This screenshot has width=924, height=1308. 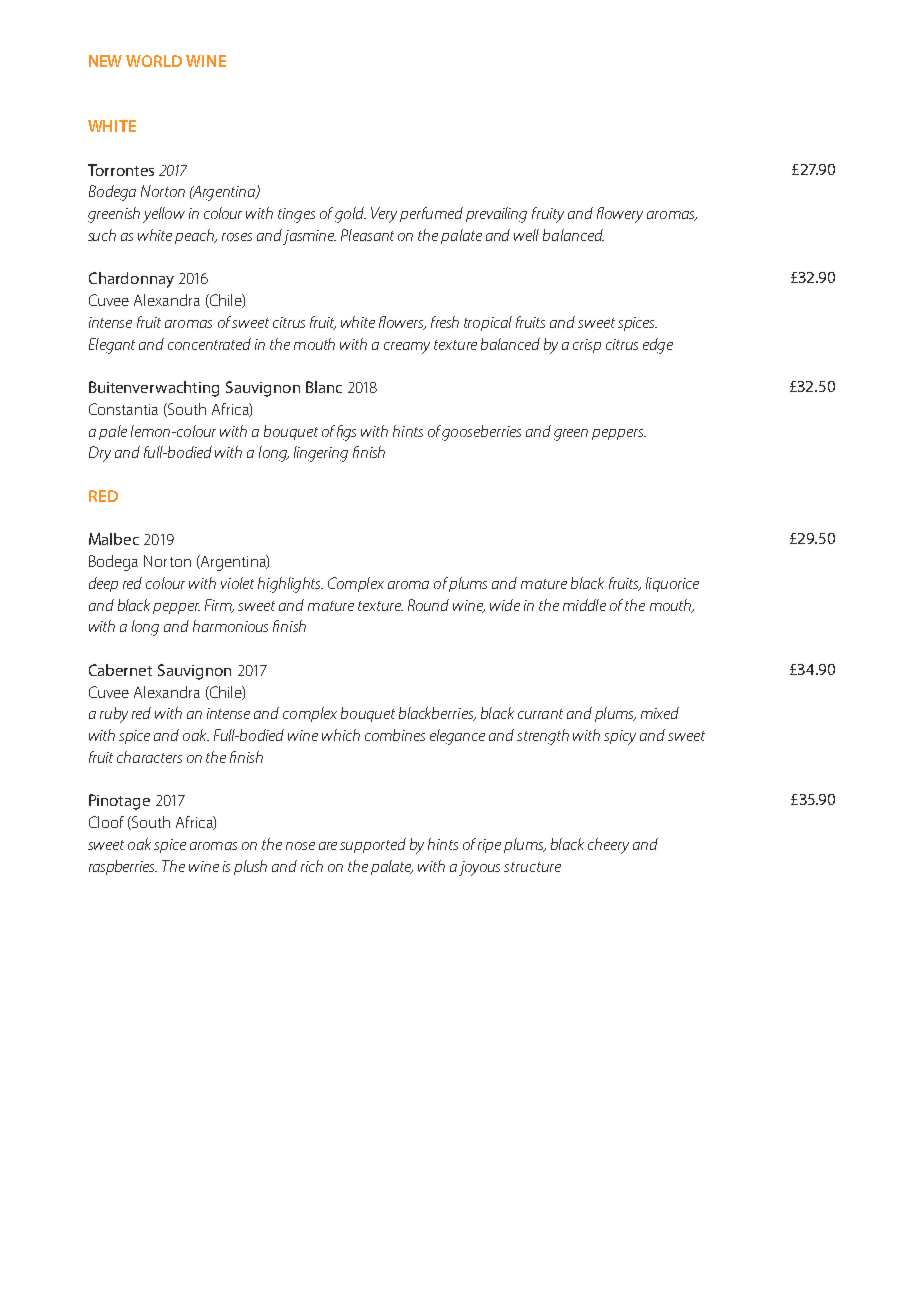 What do you see at coordinates (407, 348) in the screenshot?
I see `creamy` at bounding box center [407, 348].
